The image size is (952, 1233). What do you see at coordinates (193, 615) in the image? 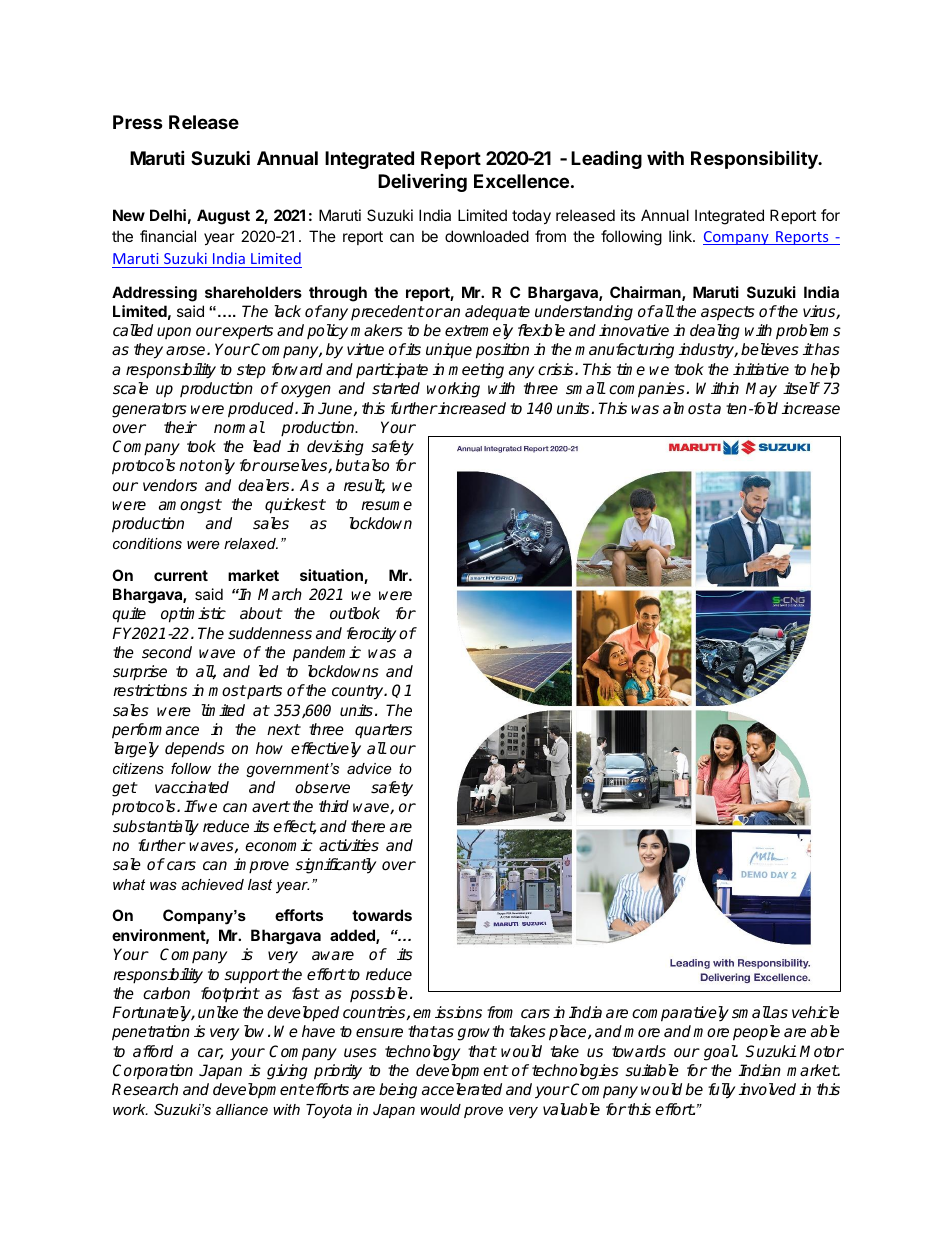
I see `optimistic` at bounding box center [193, 615].
